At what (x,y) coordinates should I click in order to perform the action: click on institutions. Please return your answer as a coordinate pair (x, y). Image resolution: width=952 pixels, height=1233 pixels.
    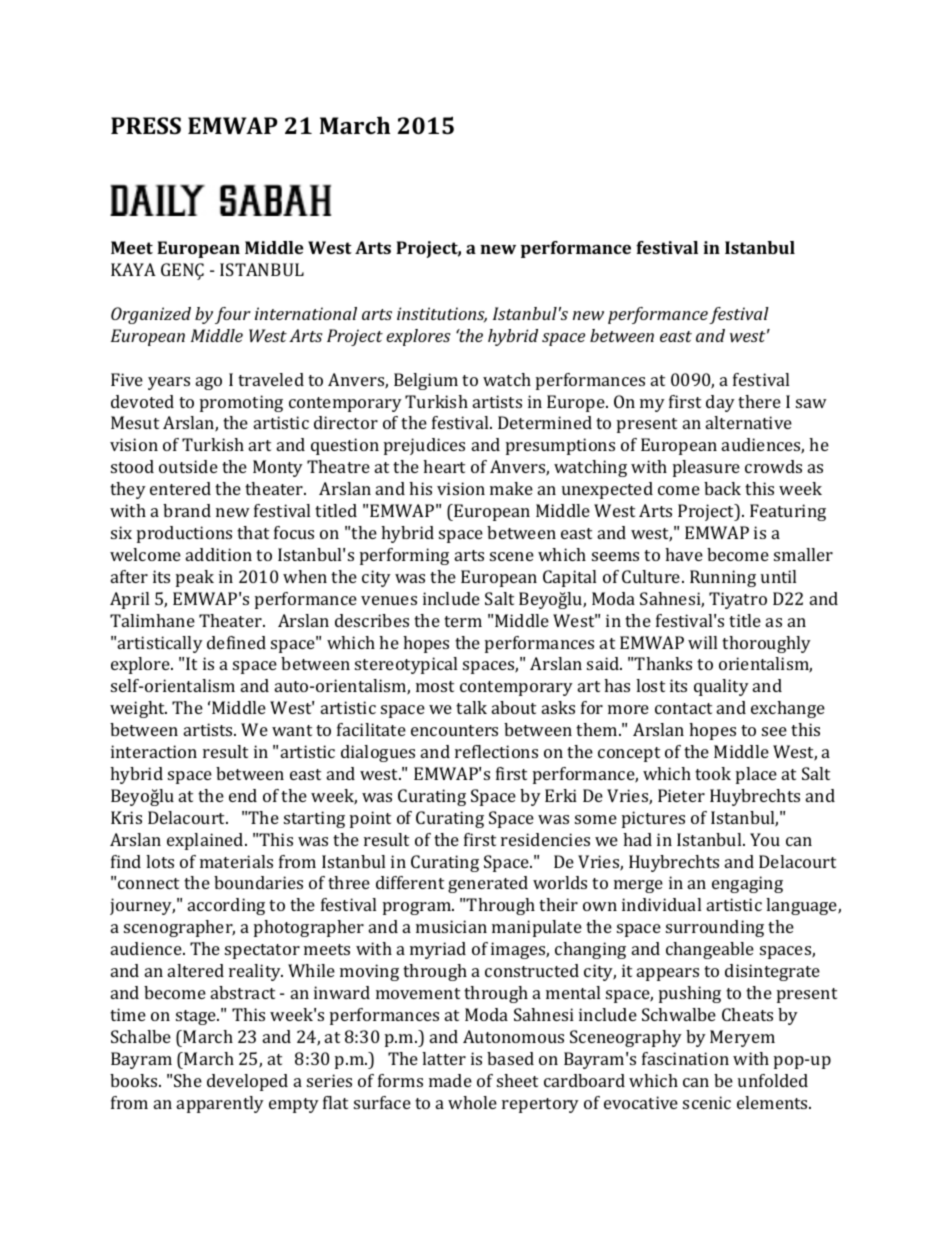
    Looking at the image, I should click on (442, 314).
